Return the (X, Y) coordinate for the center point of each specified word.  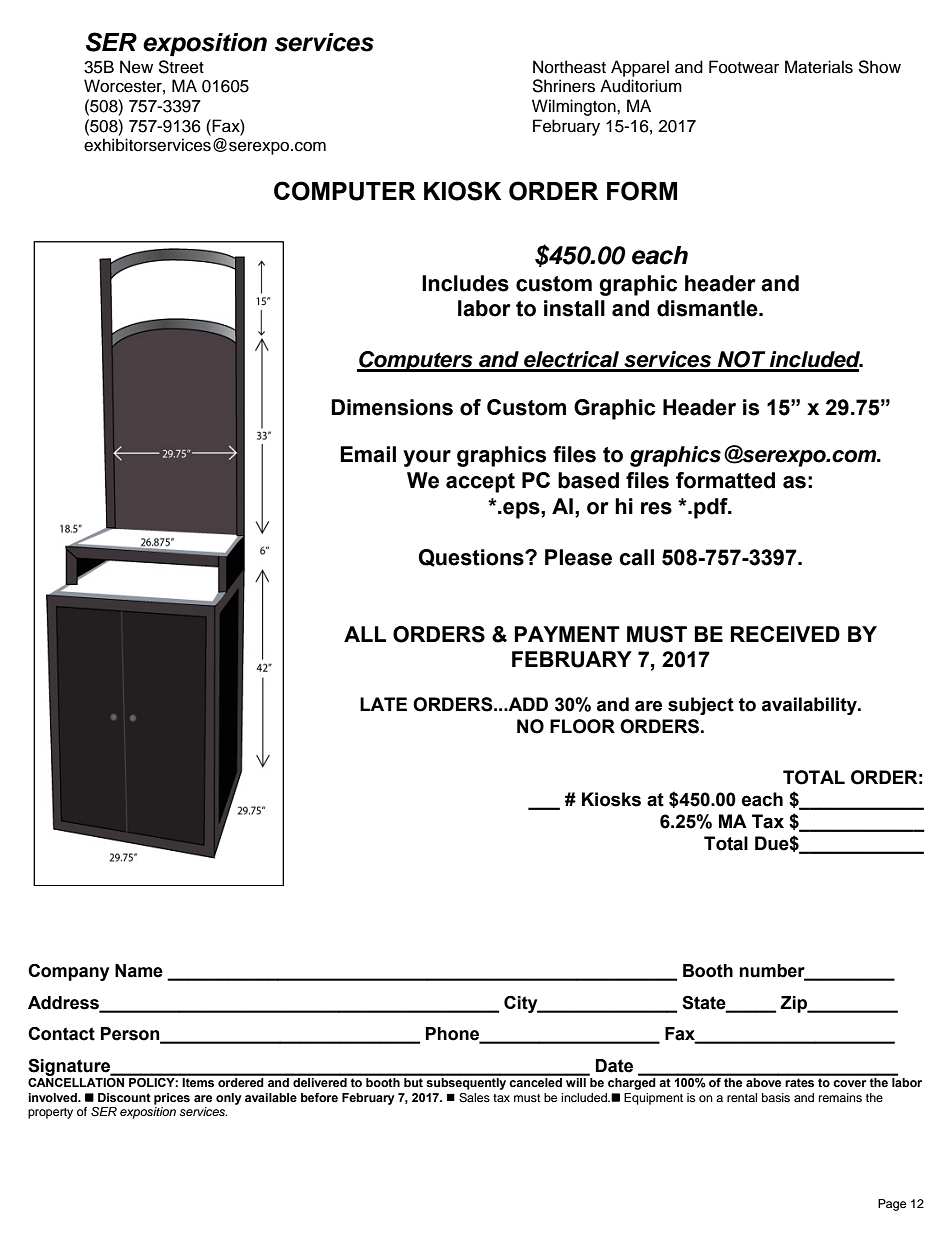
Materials (819, 67)
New (136, 67)
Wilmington (575, 107)
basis (776, 1097)
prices (172, 1099)
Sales (474, 1098)
